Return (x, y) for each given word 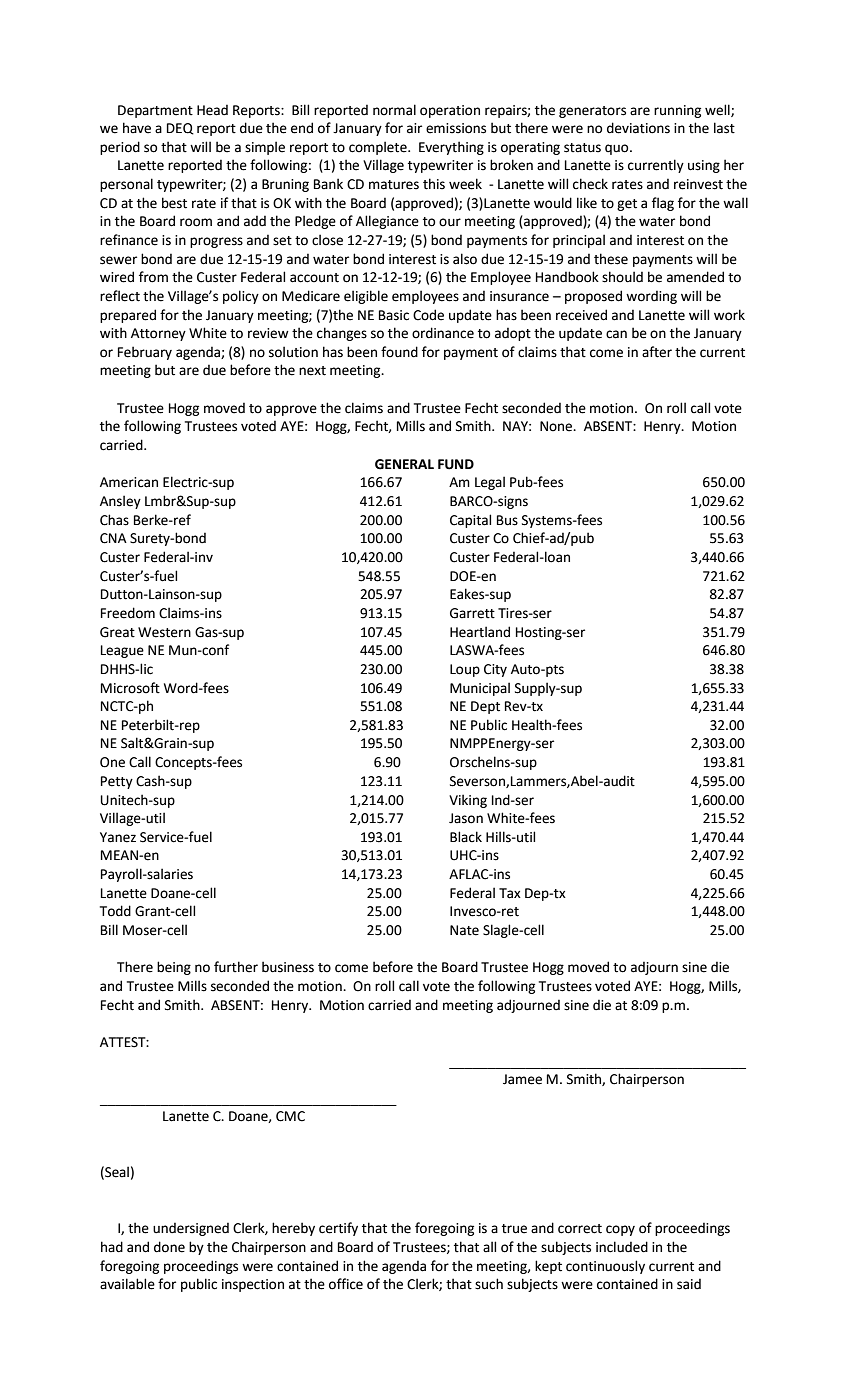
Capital (470, 521)
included (622, 1247)
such (489, 1284)
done (169, 1247)
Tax (510, 893)
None (557, 426)
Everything (451, 148)
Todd (115, 911)
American (129, 482)
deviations (638, 128)
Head (212, 110)
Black (466, 836)
